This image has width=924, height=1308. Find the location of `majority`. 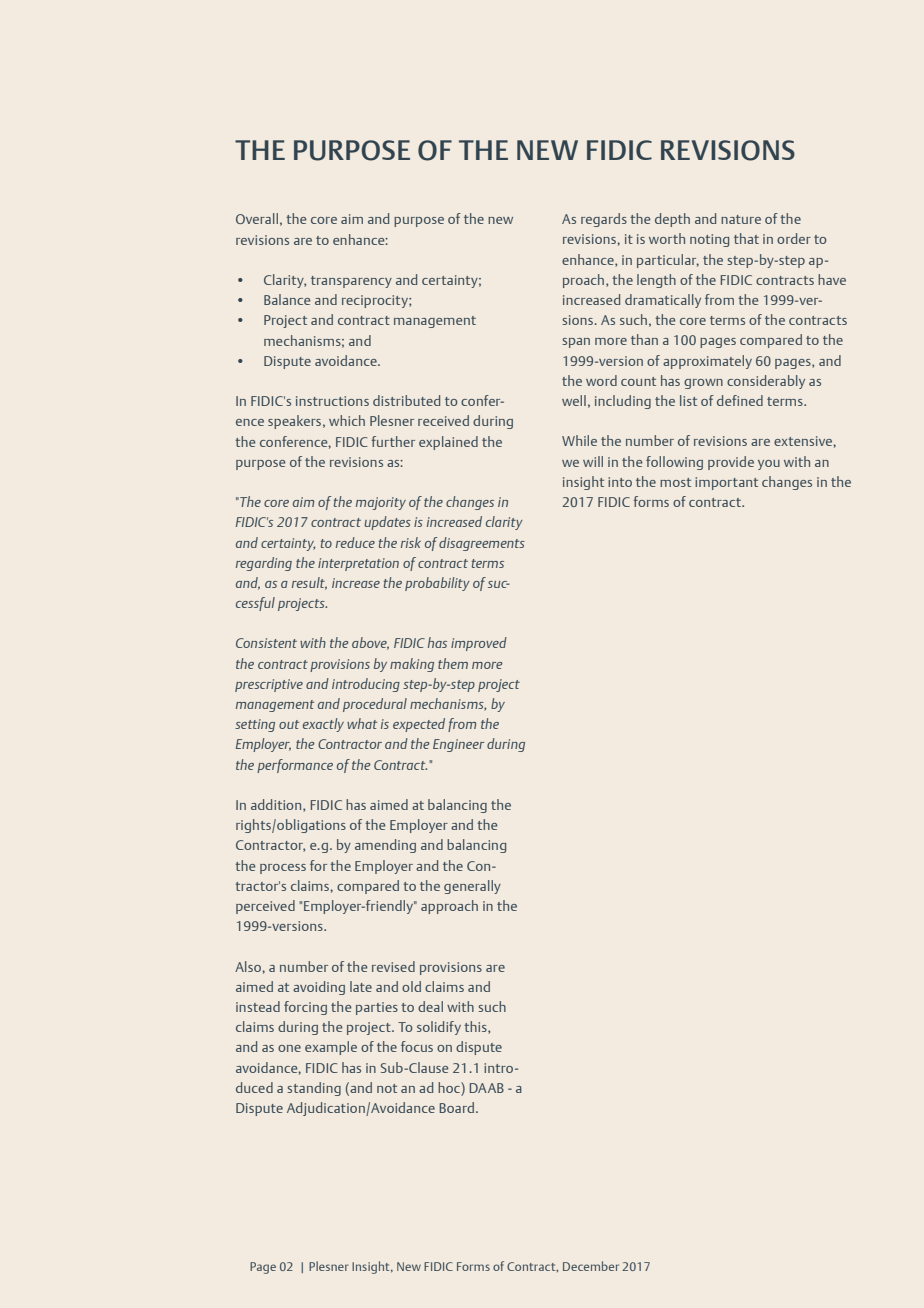

majority is located at coordinates (381, 503).
